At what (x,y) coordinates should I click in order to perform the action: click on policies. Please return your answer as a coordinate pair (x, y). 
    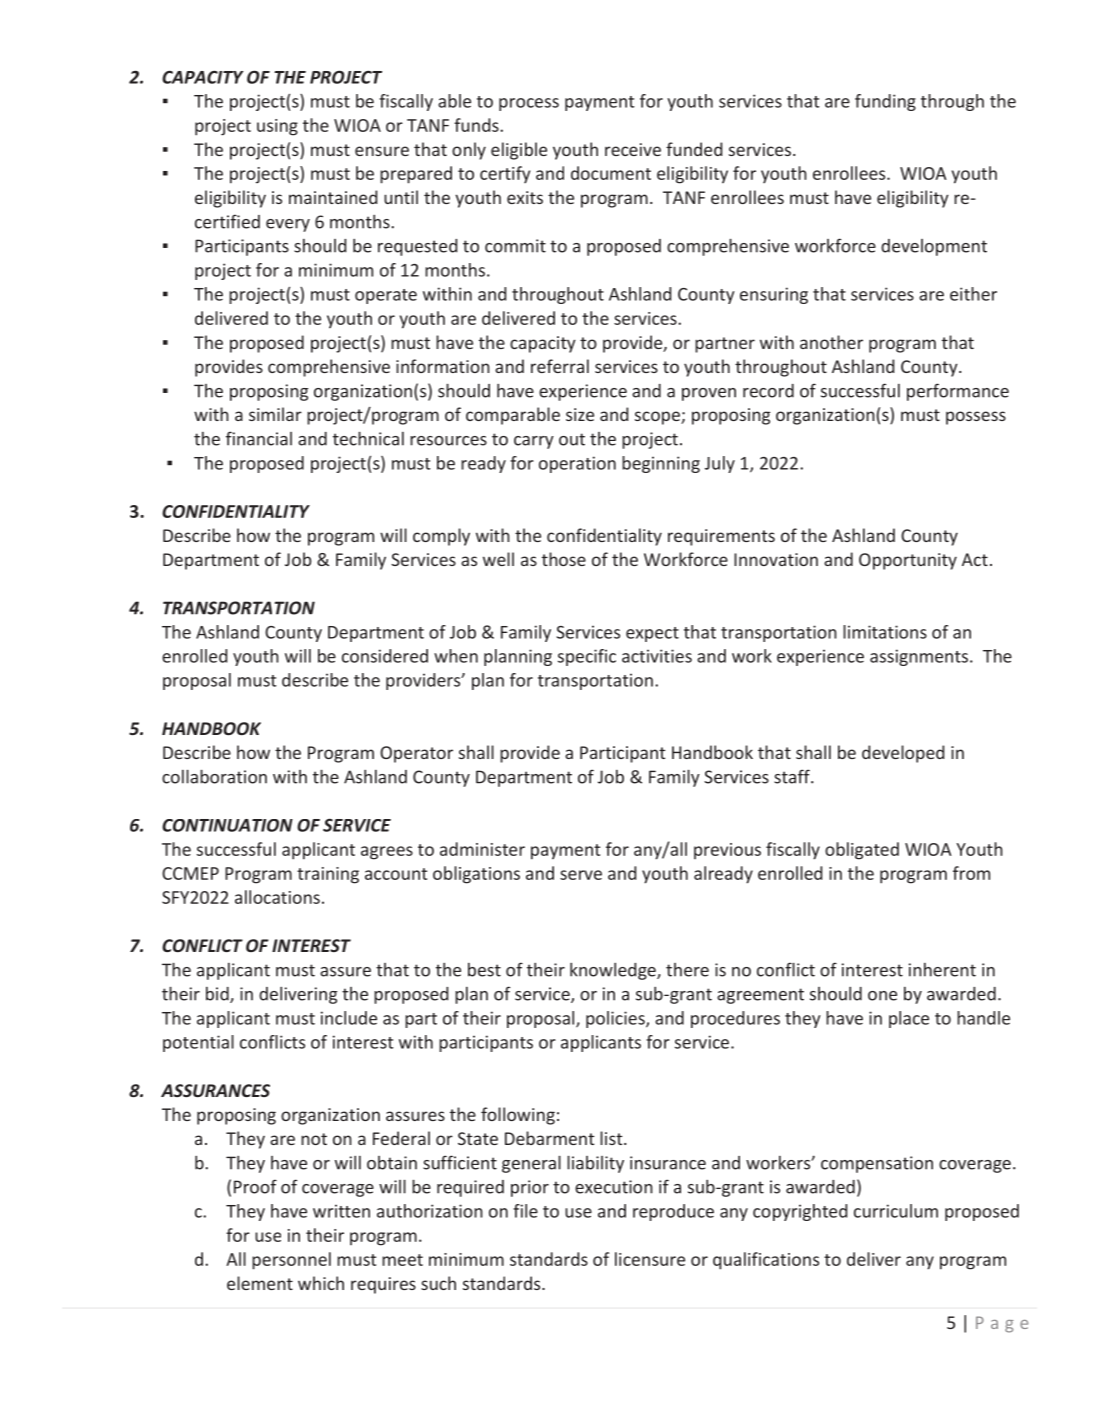
    Looking at the image, I should click on (616, 1019).
